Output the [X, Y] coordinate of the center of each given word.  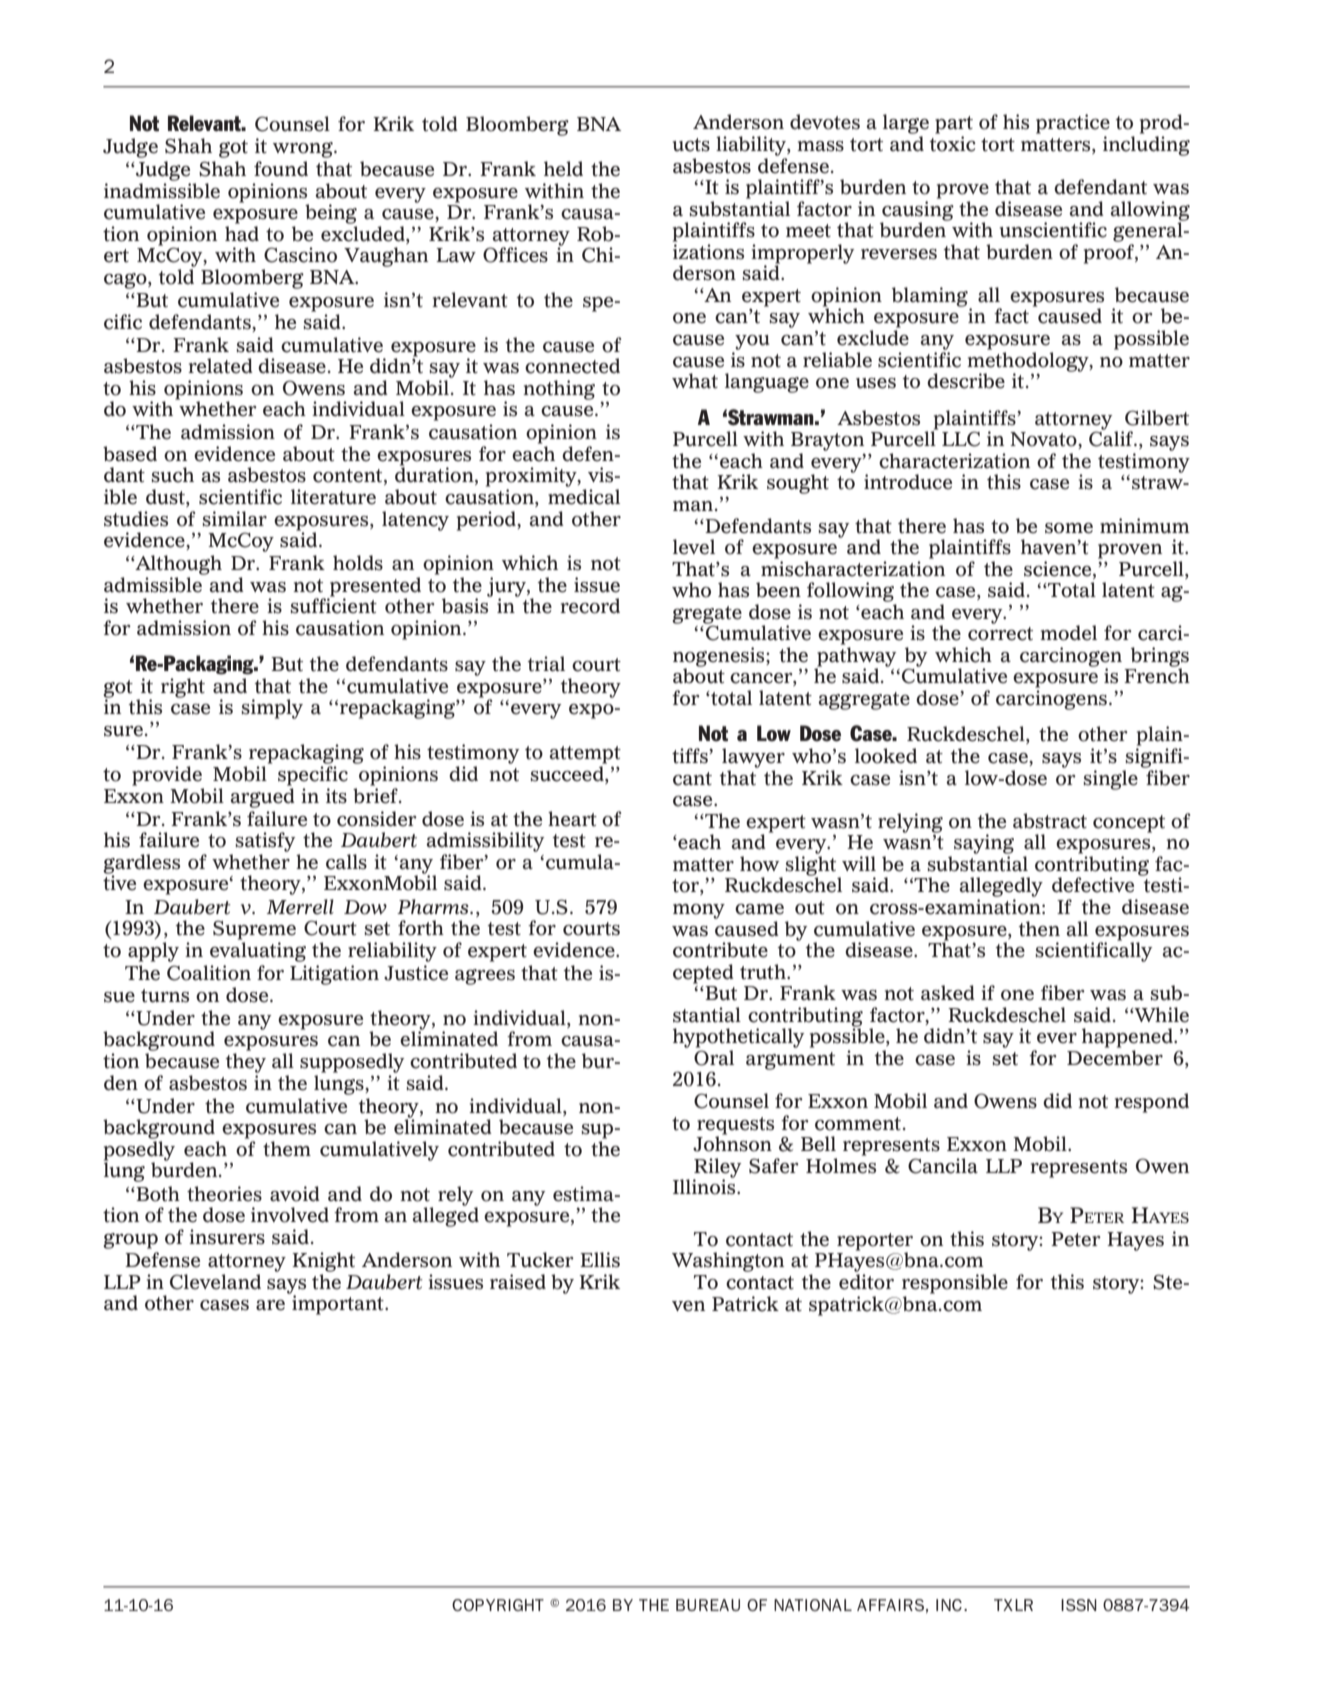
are [270, 1305]
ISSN [1079, 1605]
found [281, 169]
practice [1073, 124]
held [563, 169]
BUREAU [708, 1605]
